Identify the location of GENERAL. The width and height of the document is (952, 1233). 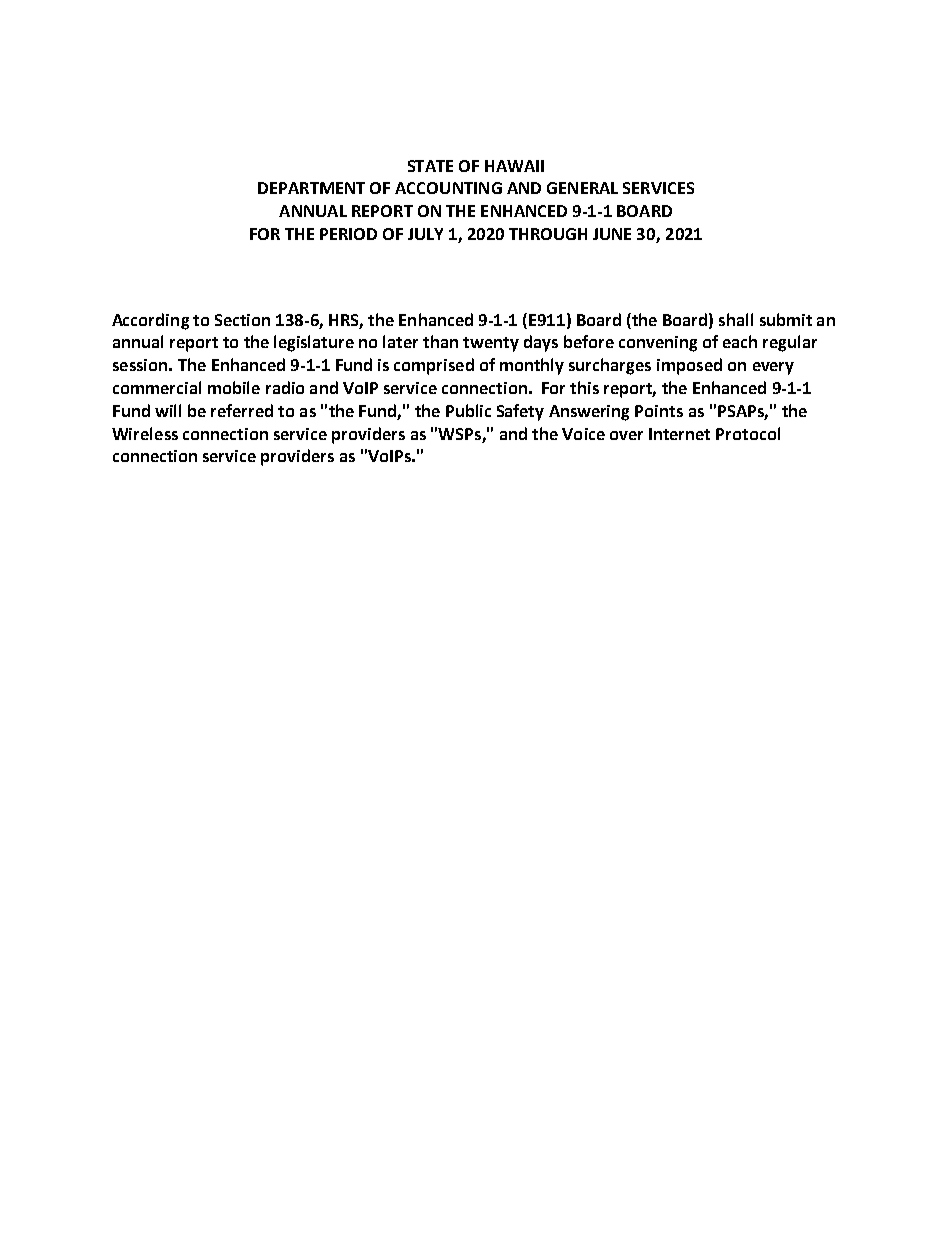
(582, 188).
